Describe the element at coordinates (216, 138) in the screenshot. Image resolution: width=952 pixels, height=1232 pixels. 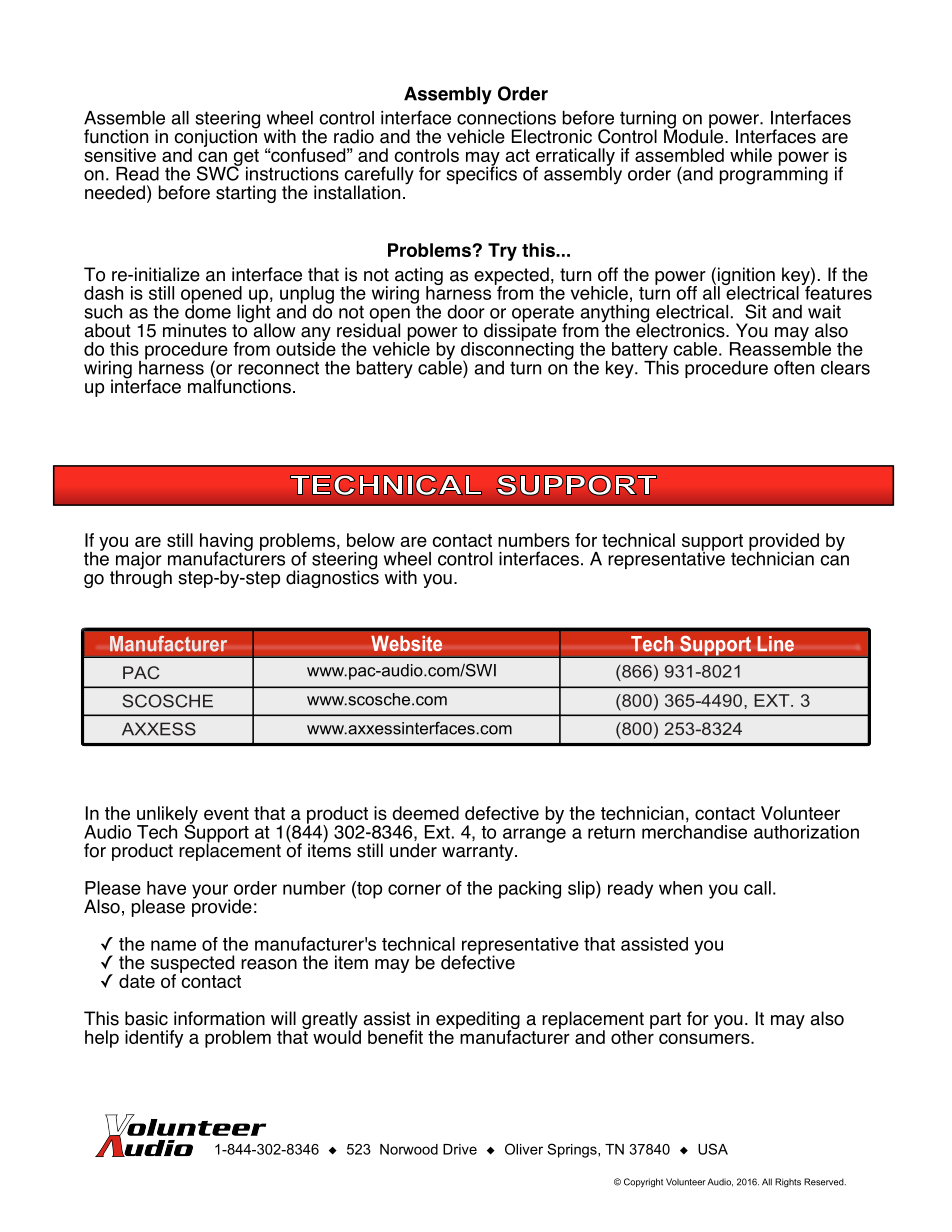
I see `conjuction` at that location.
